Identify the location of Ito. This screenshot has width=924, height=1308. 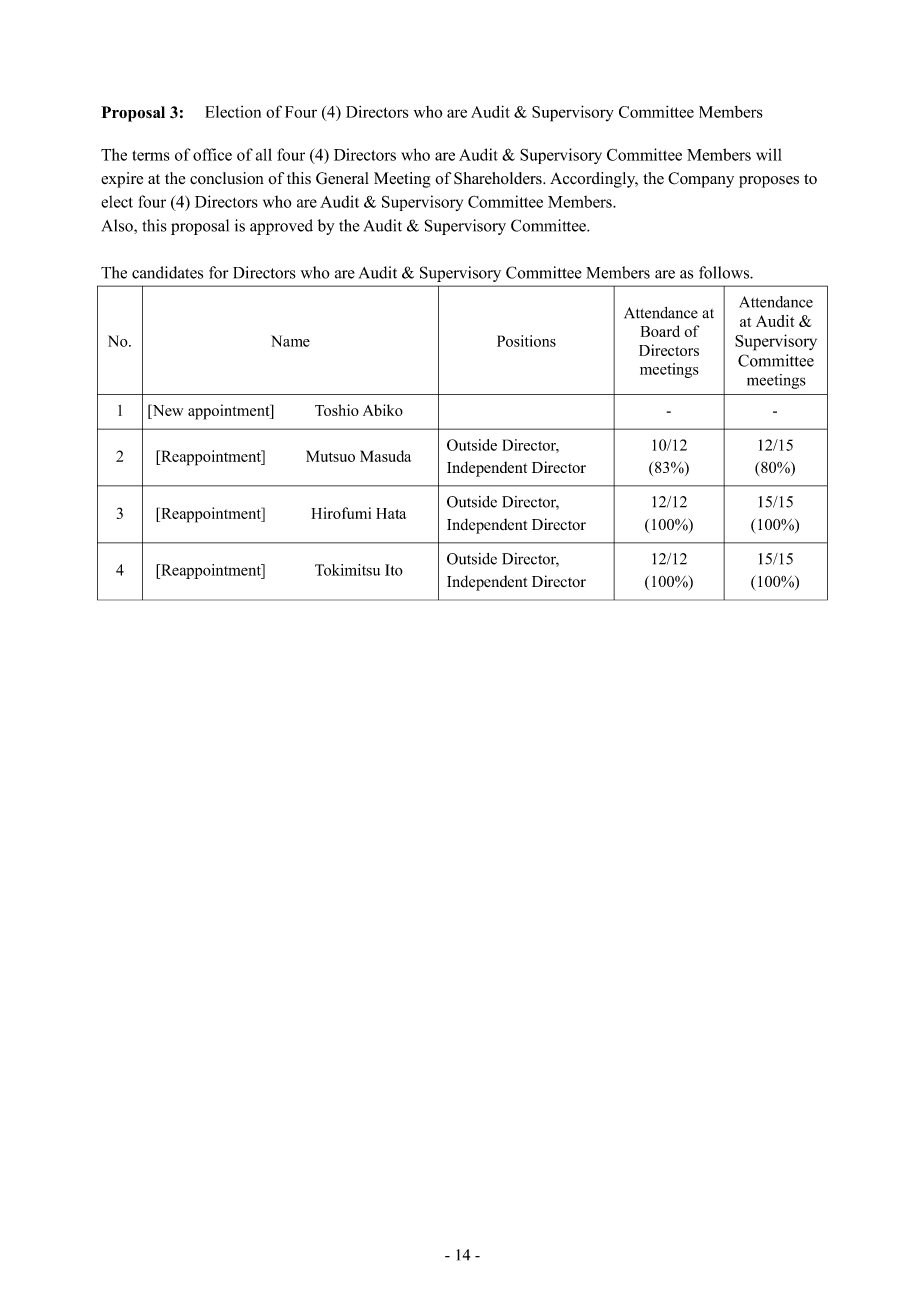
(394, 570).
